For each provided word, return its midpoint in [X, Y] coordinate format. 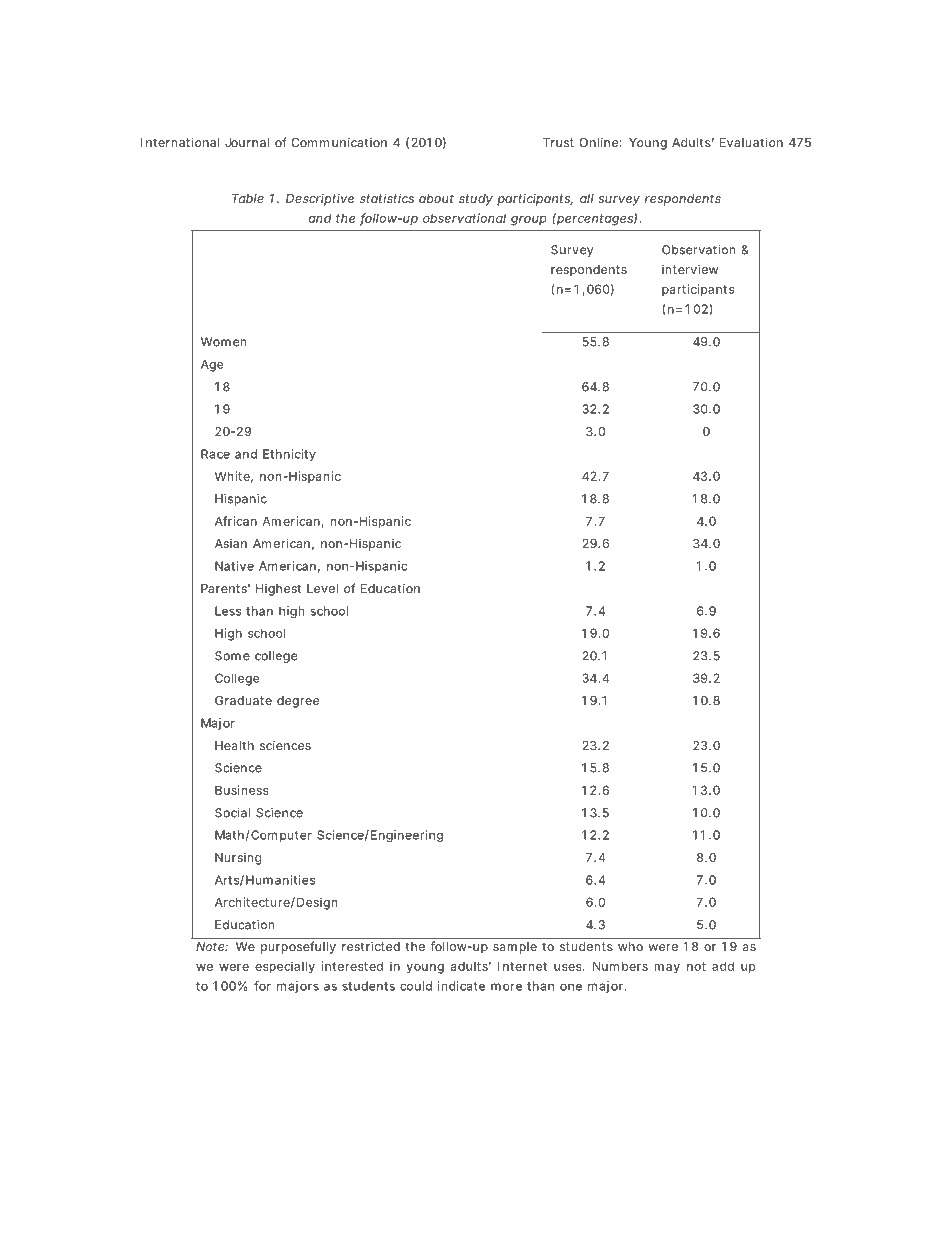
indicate [461, 986]
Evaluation [751, 142]
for [262, 986]
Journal [247, 142]
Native [234, 566]
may [667, 969]
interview [690, 269]
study [476, 200]
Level [322, 588]
